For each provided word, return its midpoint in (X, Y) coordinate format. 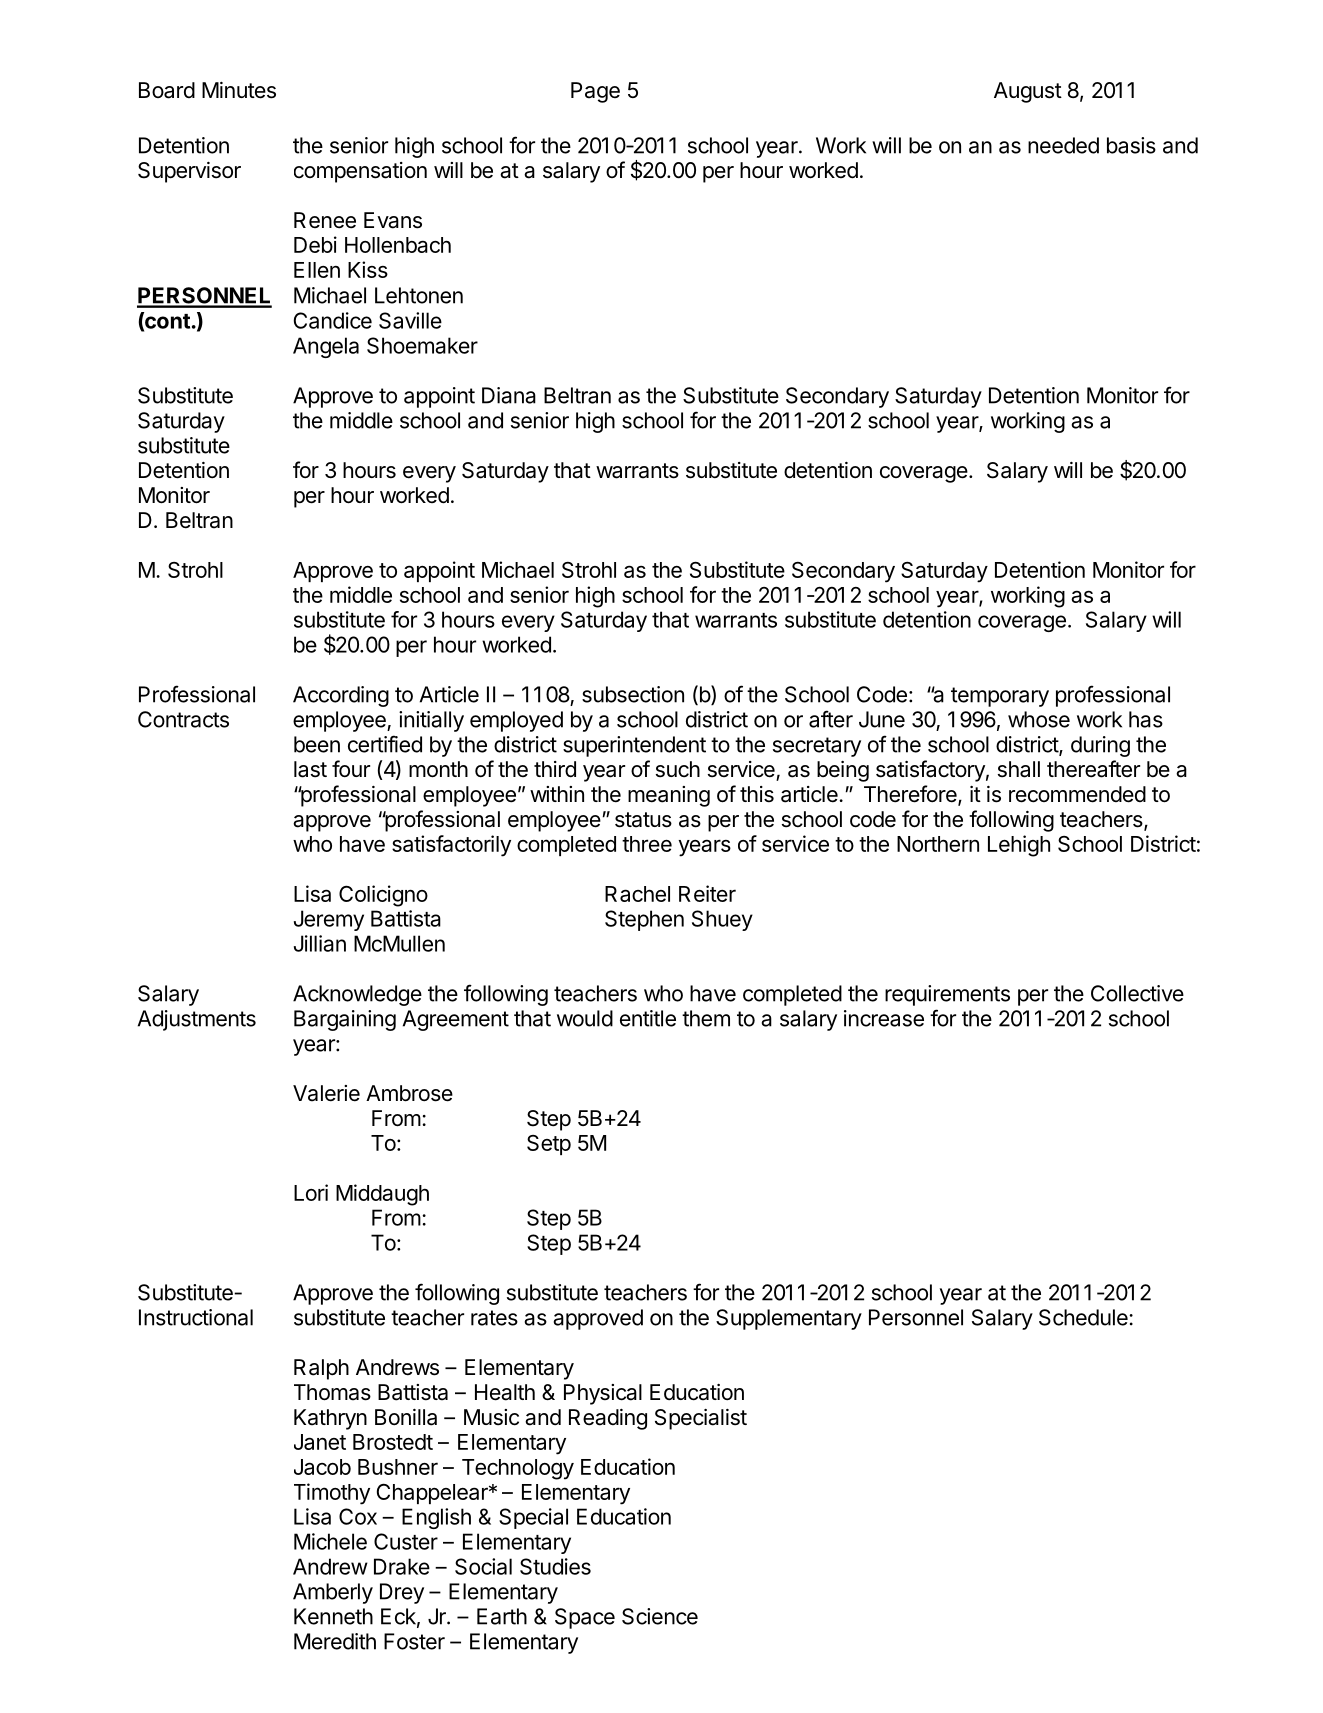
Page (595, 92)
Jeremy (329, 920)
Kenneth (333, 1616)
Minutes (239, 90)
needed (1063, 145)
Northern (938, 844)
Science (660, 1616)
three (647, 844)
